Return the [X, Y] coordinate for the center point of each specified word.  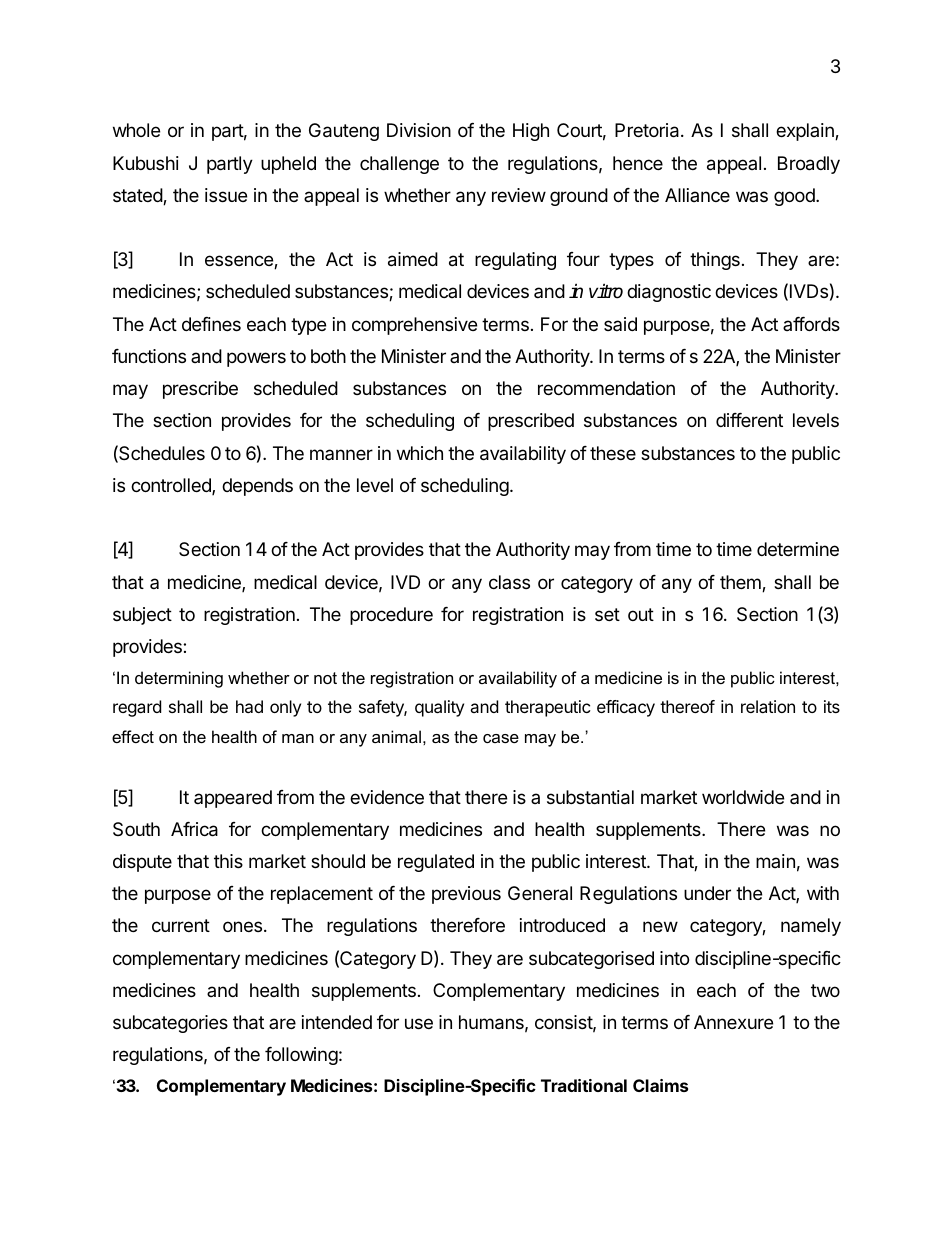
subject [142, 616]
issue [226, 195]
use [419, 1023]
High [531, 132]
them [741, 583]
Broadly [809, 165]
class [509, 582]
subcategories [170, 1024]
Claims [660, 1085]
